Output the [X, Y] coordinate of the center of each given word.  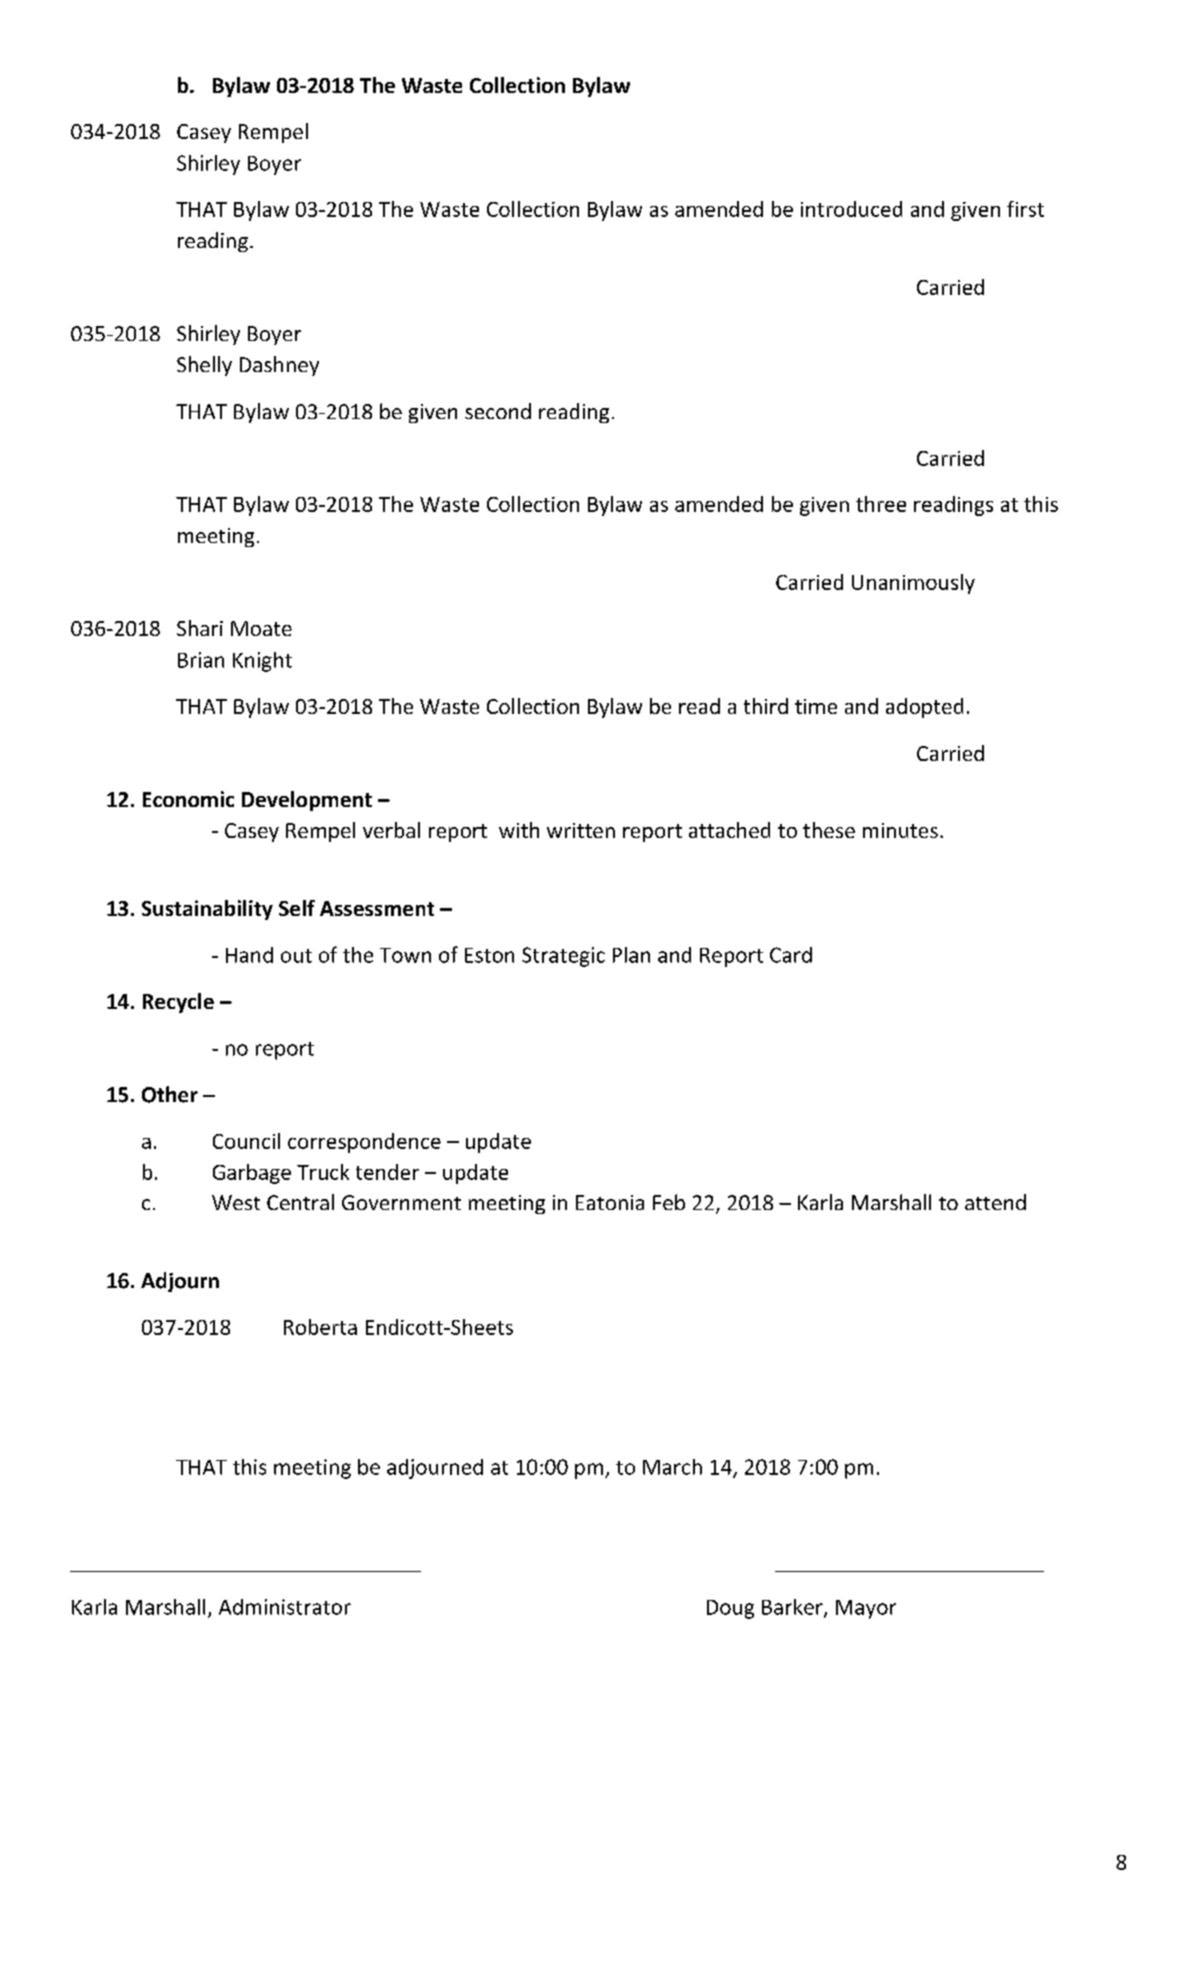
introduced [851, 209]
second [498, 411]
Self [297, 908]
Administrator [285, 1607]
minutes [900, 830]
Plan [631, 955]
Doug [730, 1609]
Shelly [204, 366]
